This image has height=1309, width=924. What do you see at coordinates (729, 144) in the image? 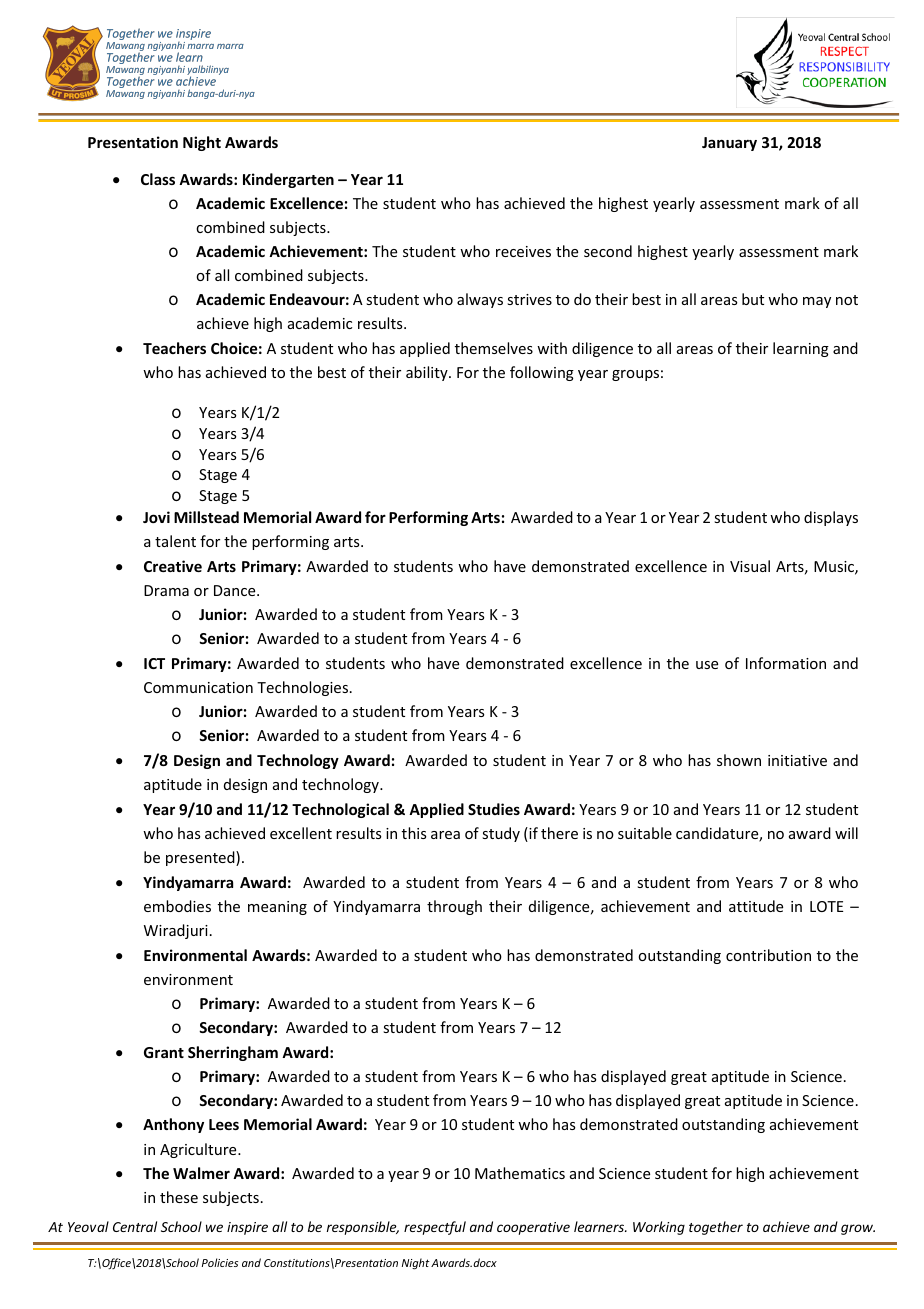
I see `January` at bounding box center [729, 144].
